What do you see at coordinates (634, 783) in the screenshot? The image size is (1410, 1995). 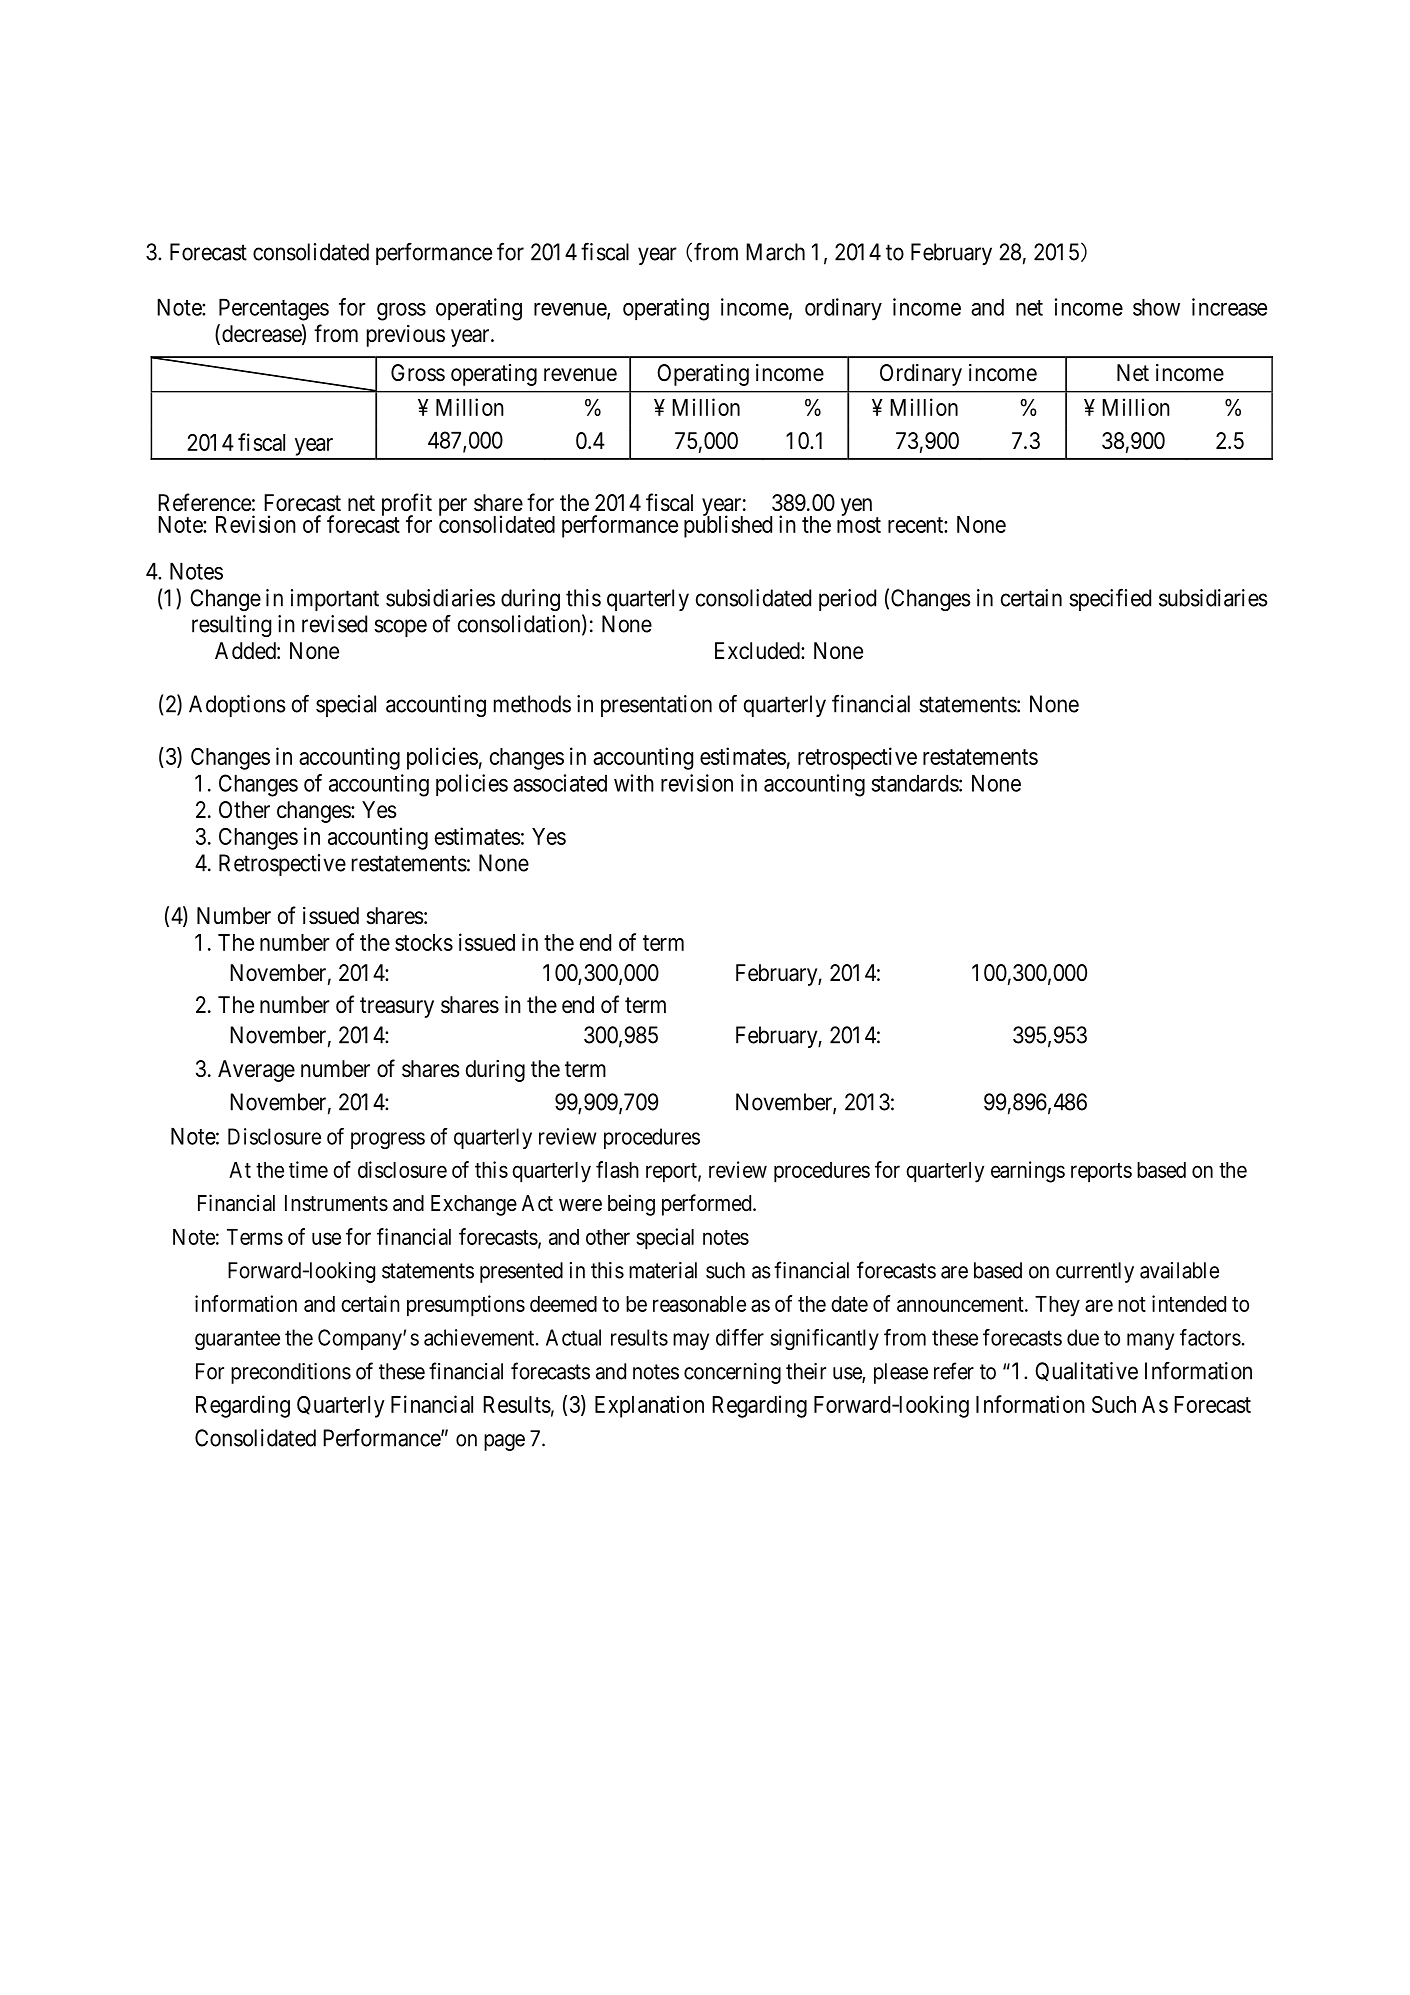 I see `with` at bounding box center [634, 783].
